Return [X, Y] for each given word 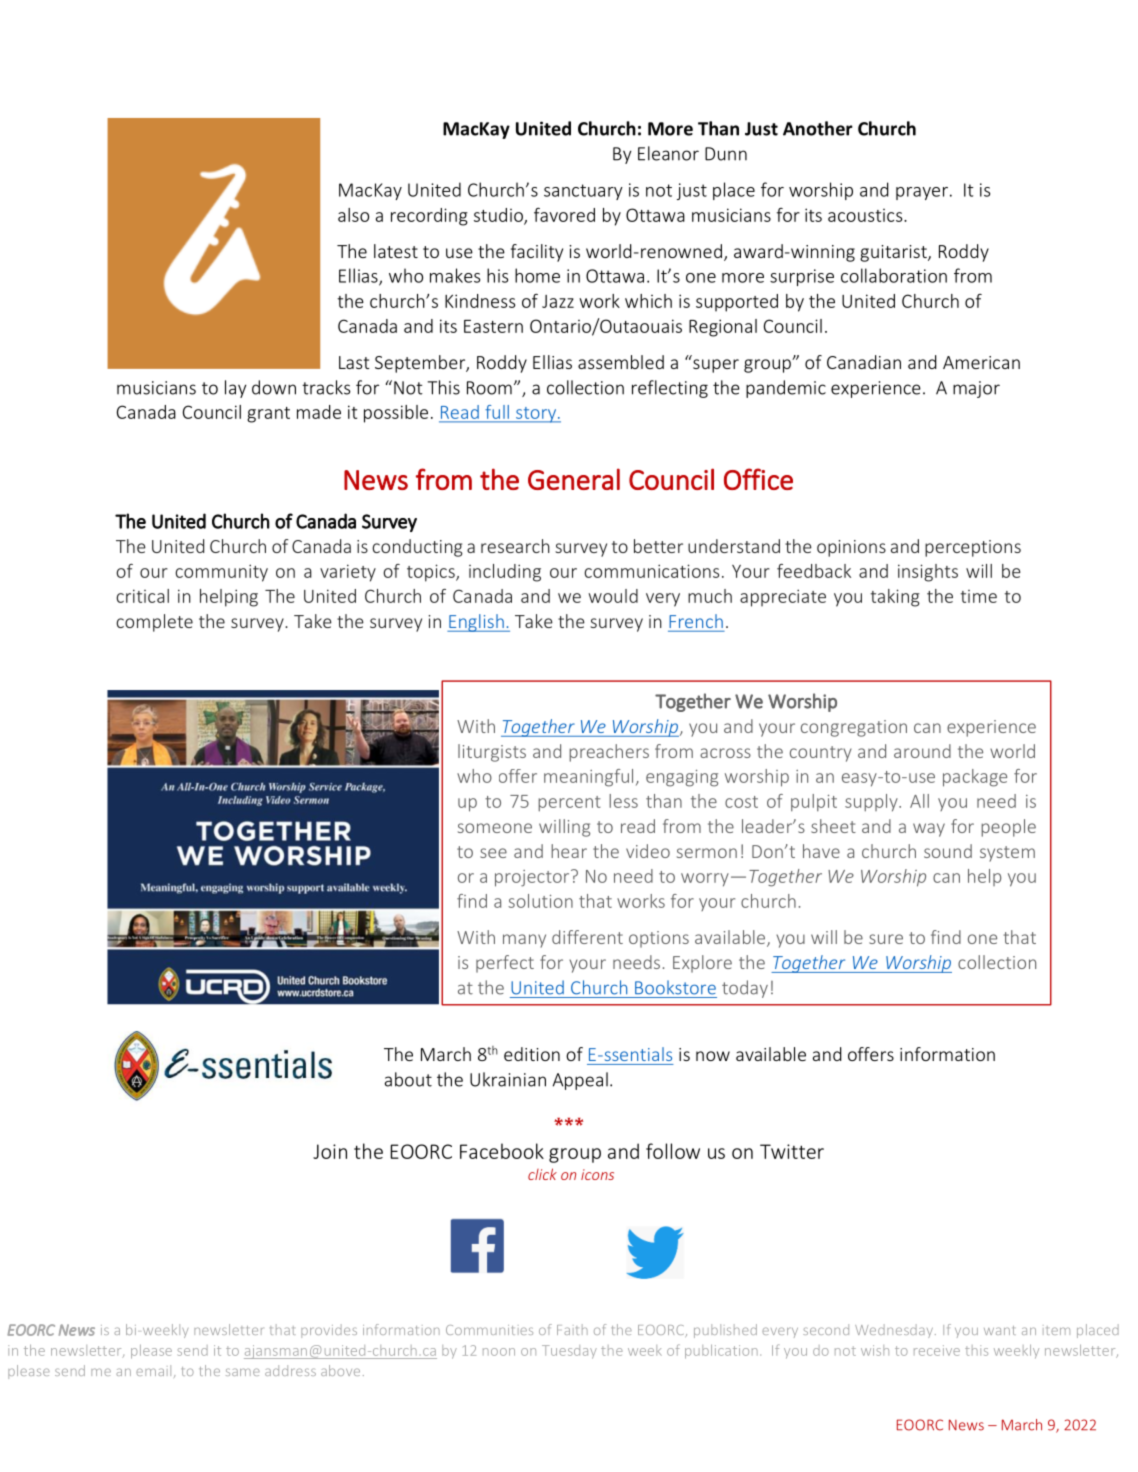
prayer [922, 193]
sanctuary [583, 192]
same [243, 1372]
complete [154, 623]
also [353, 215]
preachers [609, 753]
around [922, 751]
